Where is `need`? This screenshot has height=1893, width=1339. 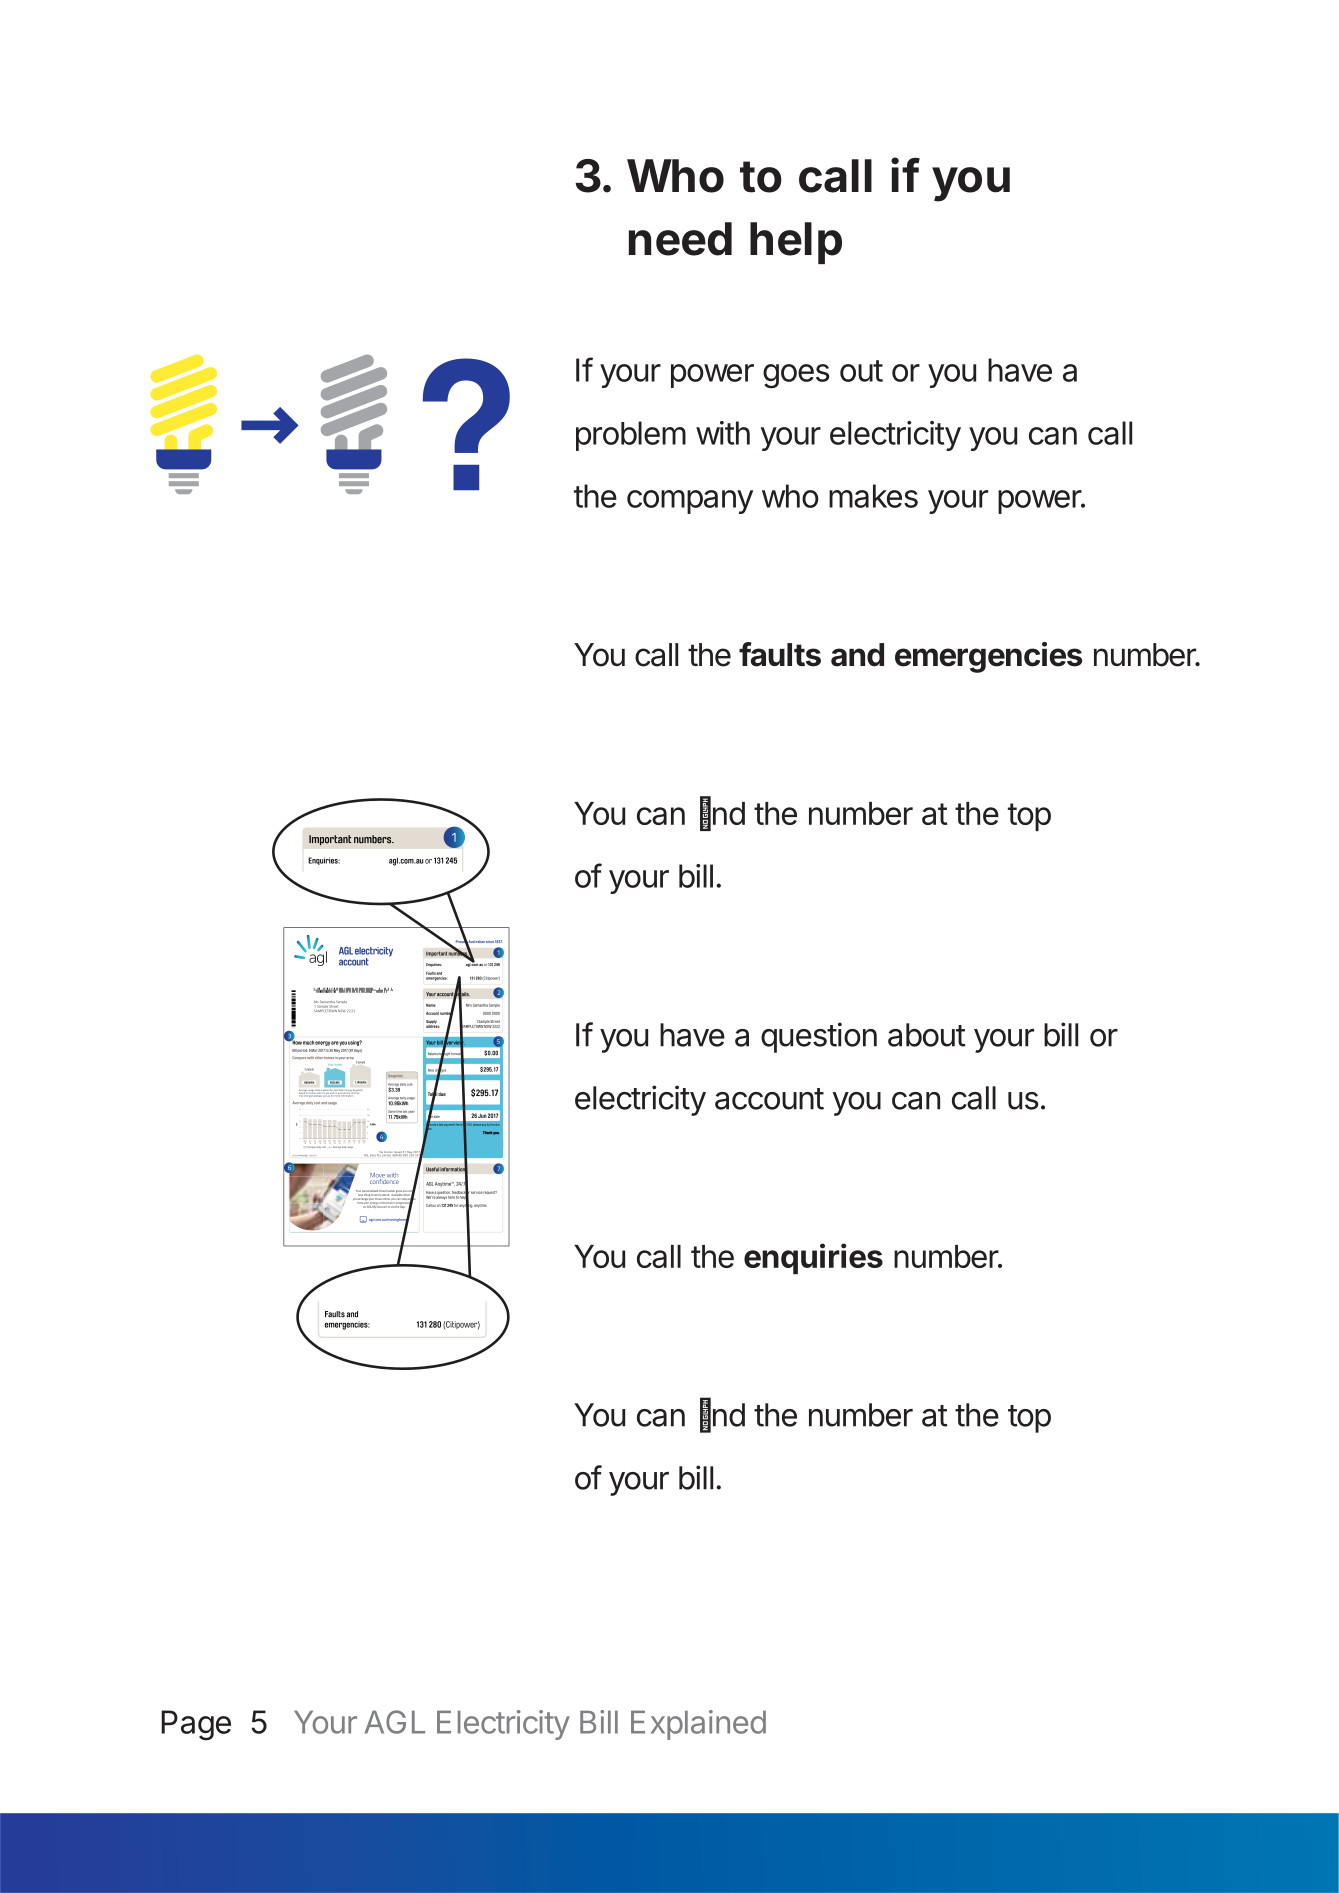
need is located at coordinates (680, 239).
